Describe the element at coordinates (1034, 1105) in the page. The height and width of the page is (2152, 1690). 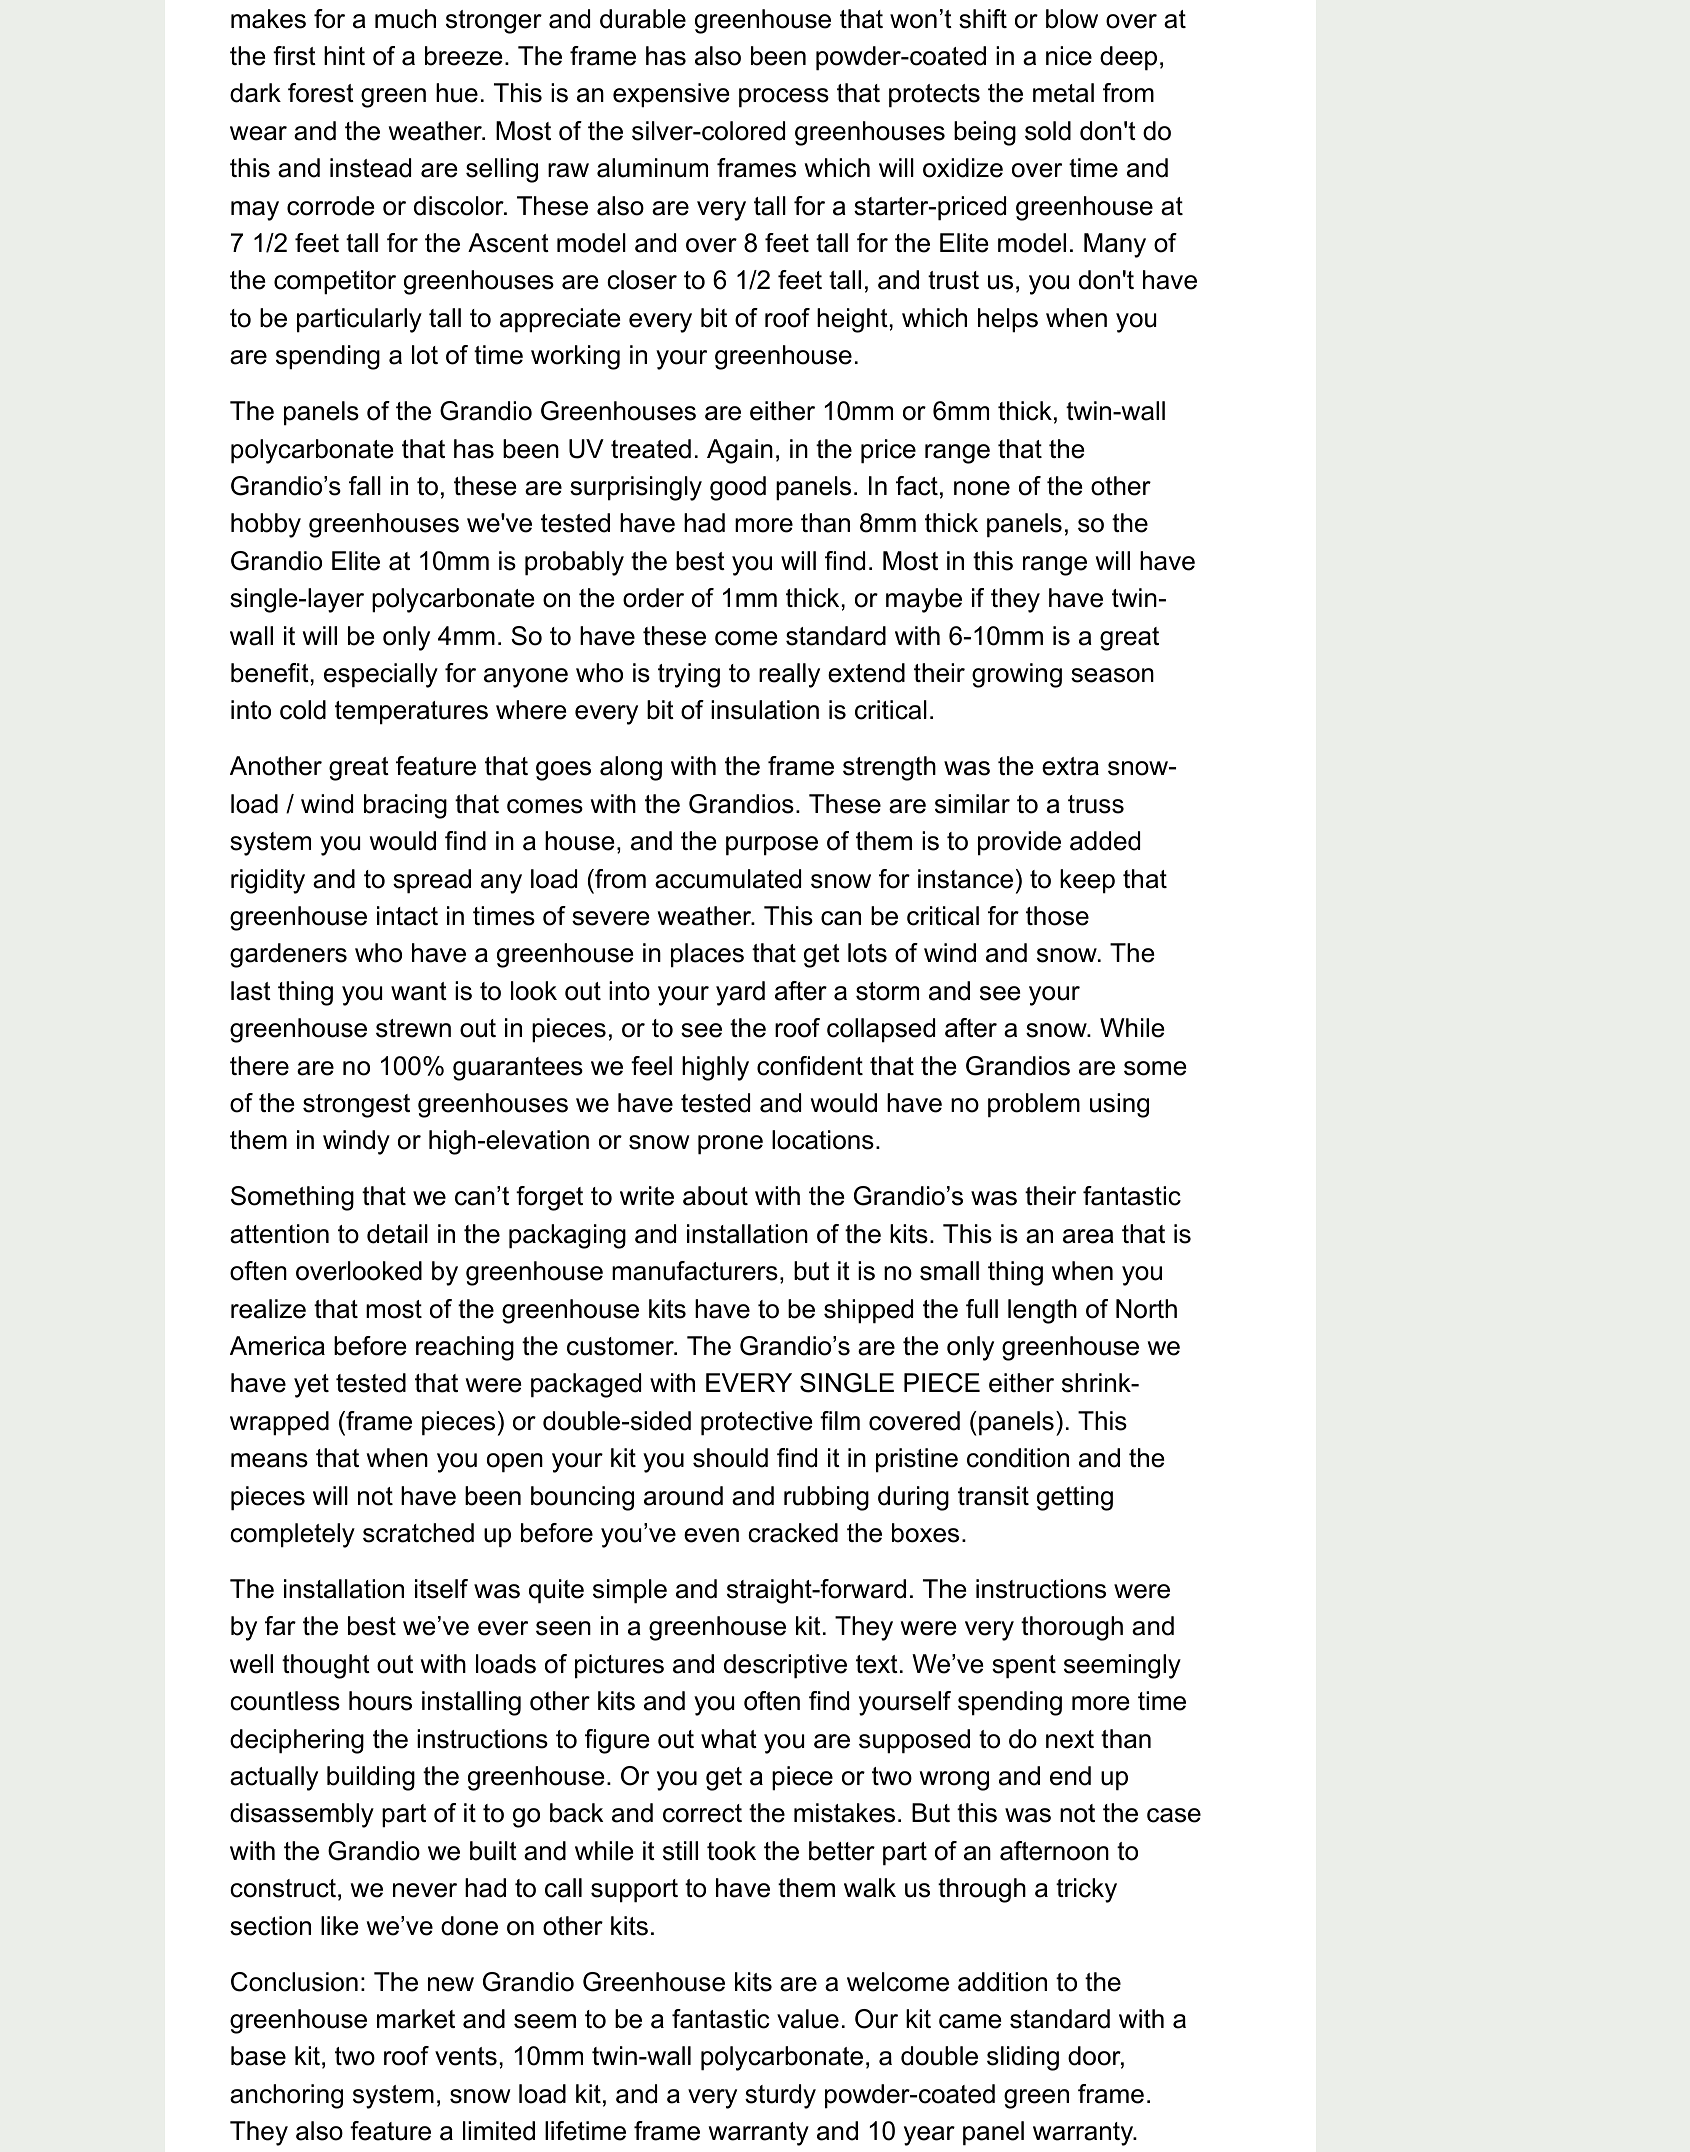
I see `problem` at that location.
